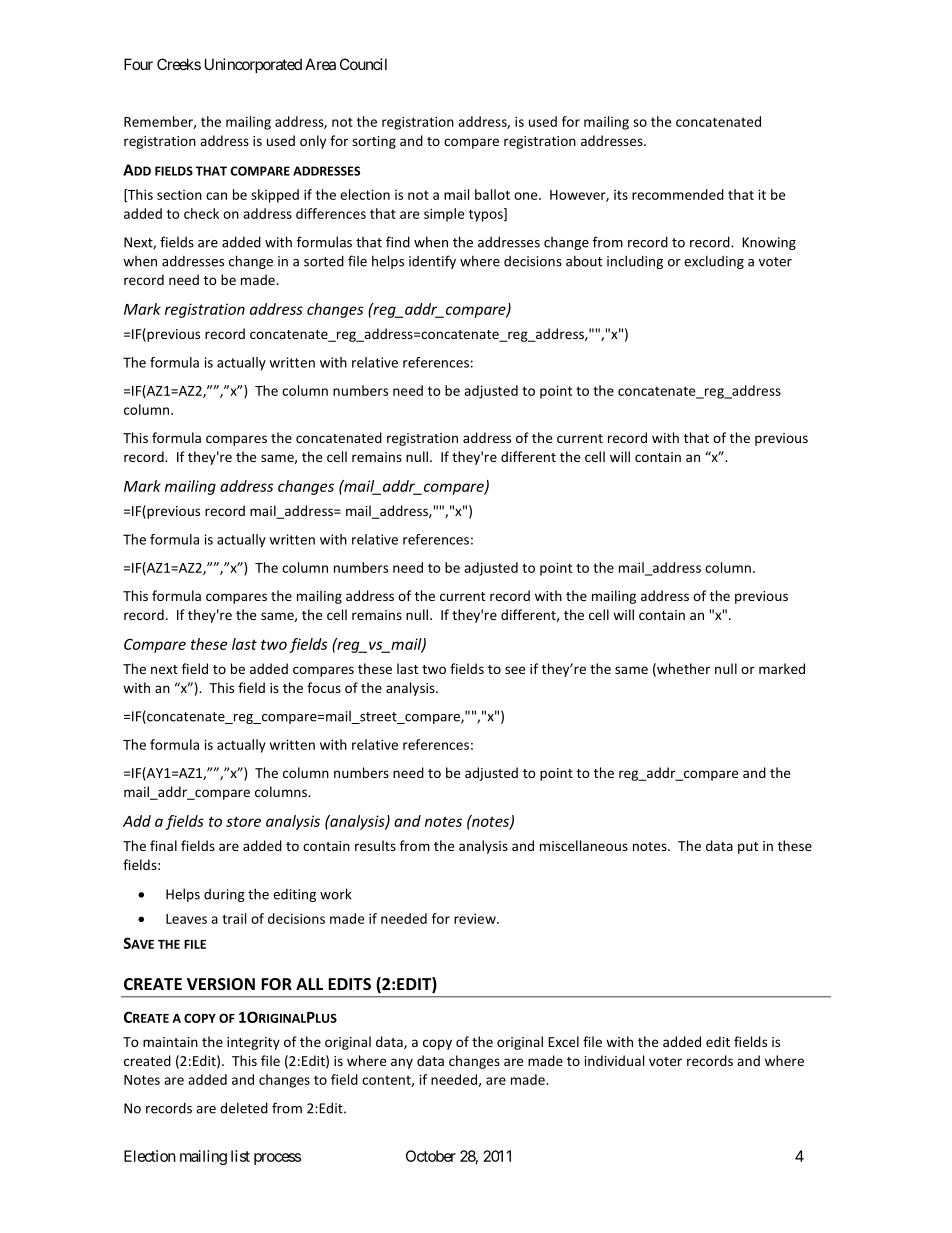 Image resolution: width=952 pixels, height=1233 pixels. I want to click on recommended, so click(678, 194).
